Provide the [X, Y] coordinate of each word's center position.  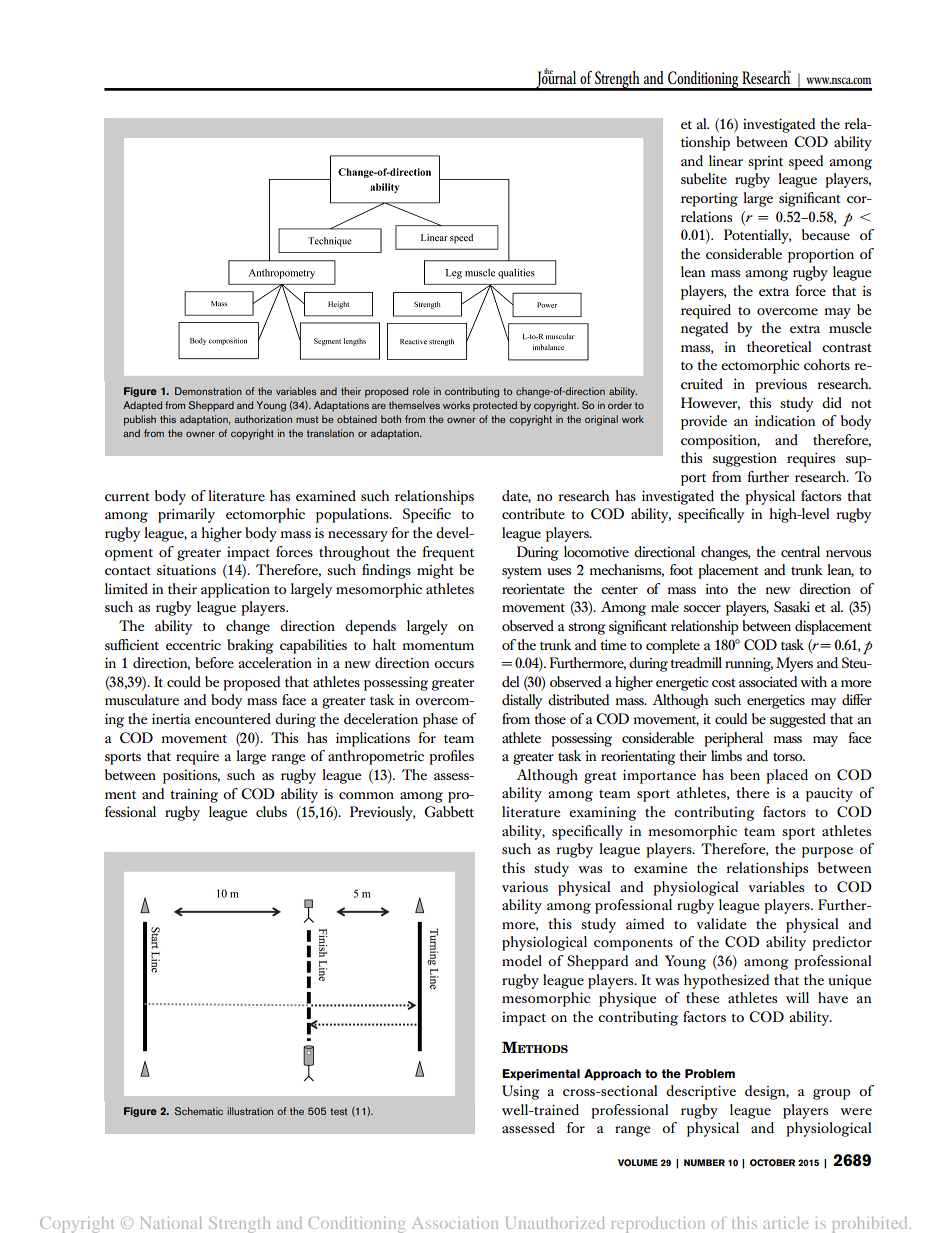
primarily [186, 515]
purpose [827, 852]
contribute [533, 513]
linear [726, 160]
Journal [556, 80]
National [171, 1223]
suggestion [745, 460]
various [525, 887]
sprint [765, 163]
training [194, 795]
